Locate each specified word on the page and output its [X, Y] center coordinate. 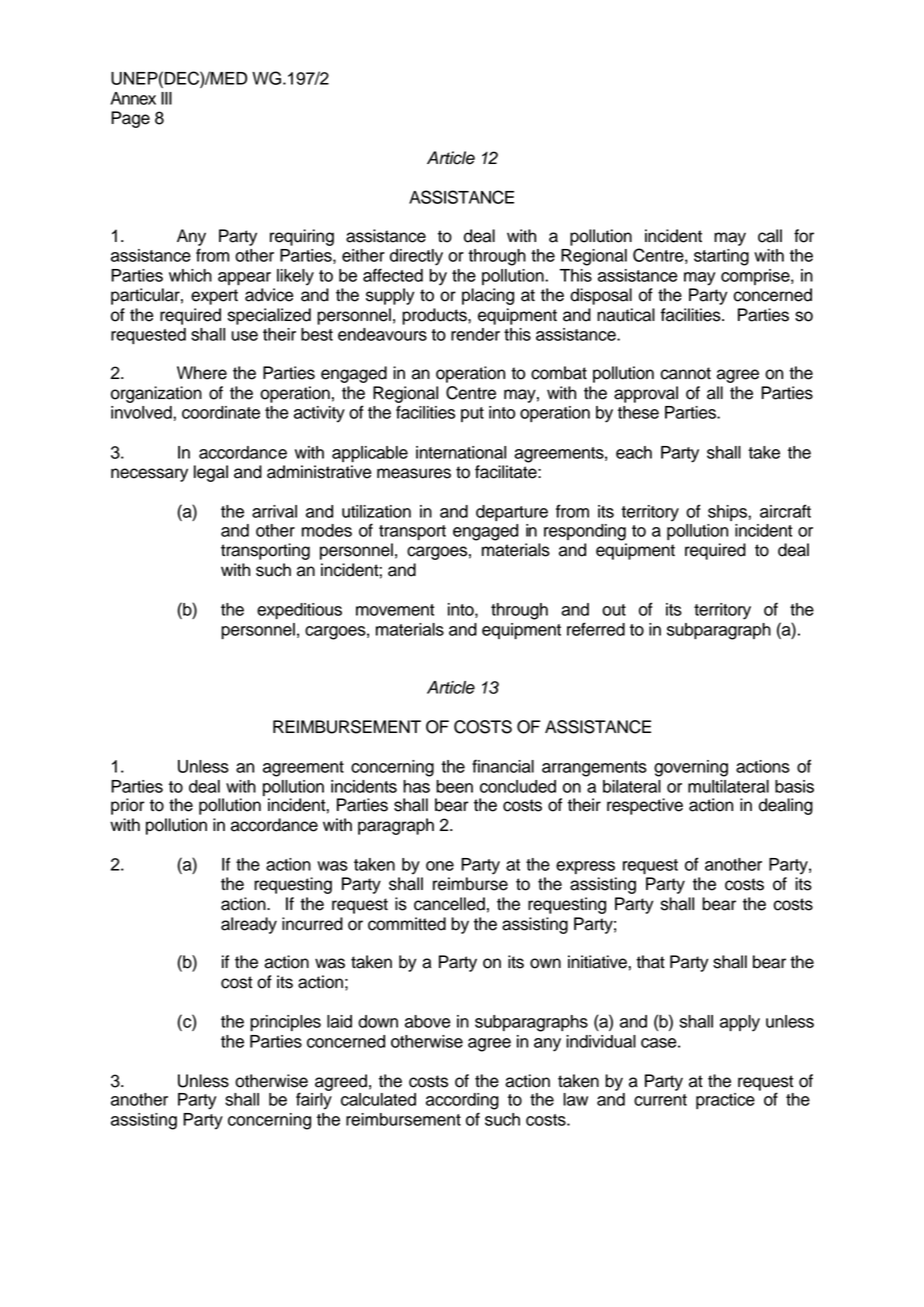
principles [285, 1023]
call [770, 236]
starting [721, 257]
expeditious [299, 611]
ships [728, 513]
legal [211, 473]
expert [214, 297]
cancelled [449, 904]
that [650, 962]
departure [512, 513]
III [166, 98]
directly [416, 257]
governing [691, 768]
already [249, 925]
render [475, 334]
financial [503, 766]
